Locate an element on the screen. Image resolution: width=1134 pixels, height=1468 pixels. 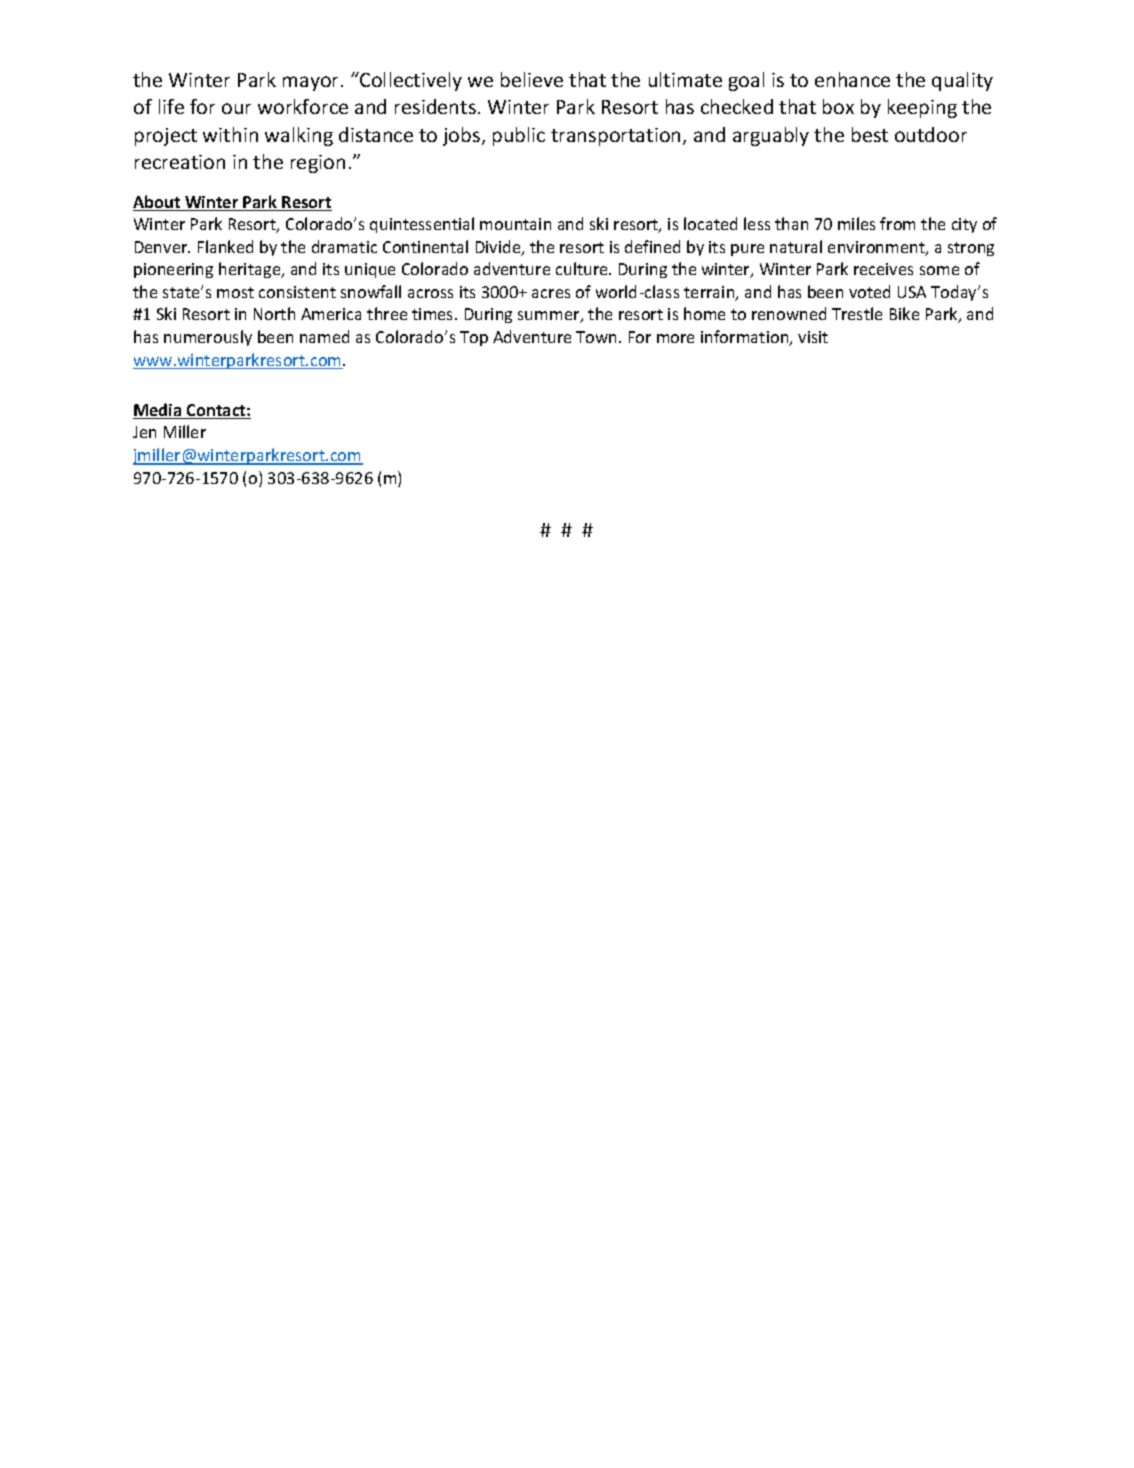
believe is located at coordinates (532, 79).
